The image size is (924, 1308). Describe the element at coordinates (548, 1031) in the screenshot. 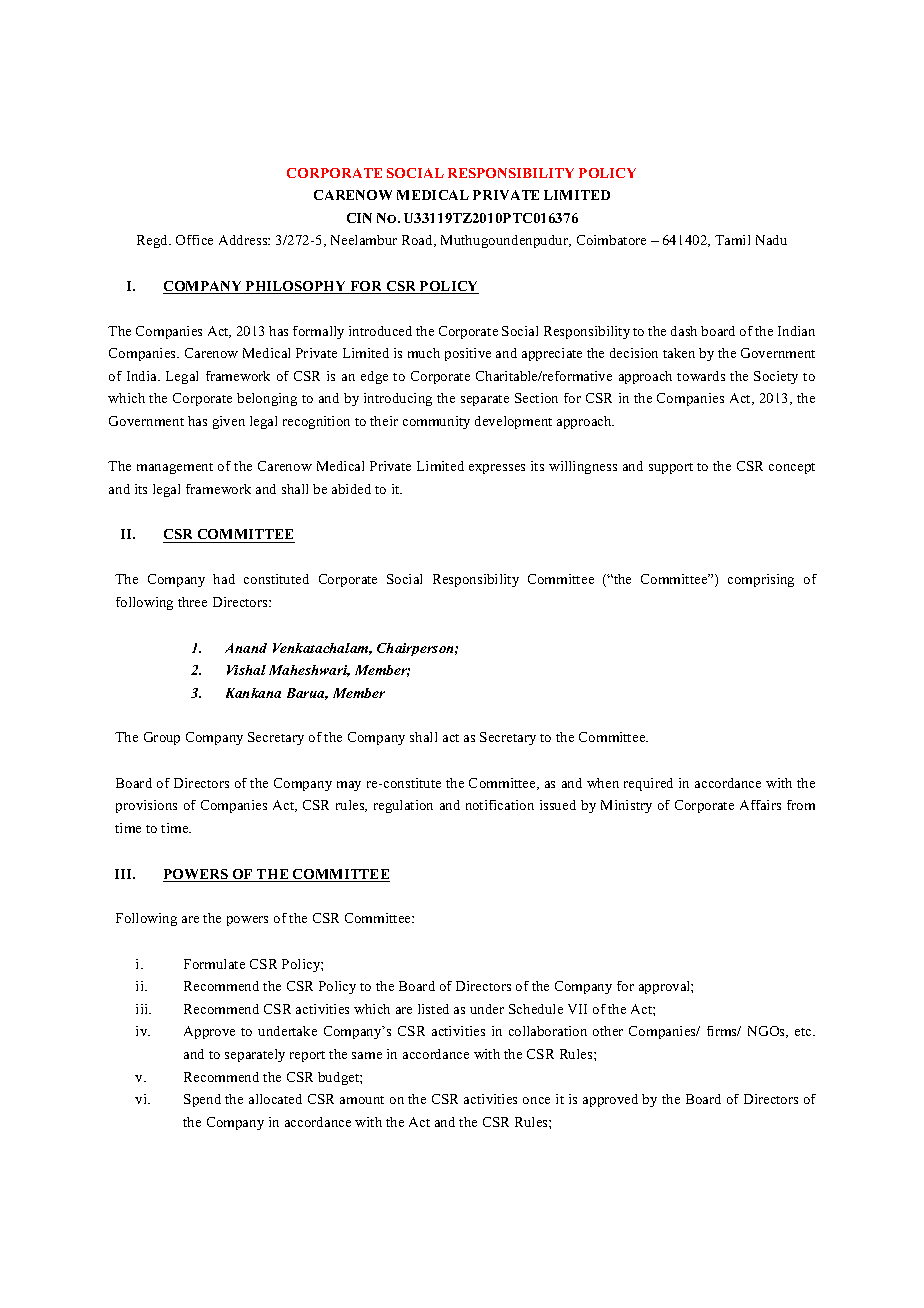

I see `collaboration` at that location.
